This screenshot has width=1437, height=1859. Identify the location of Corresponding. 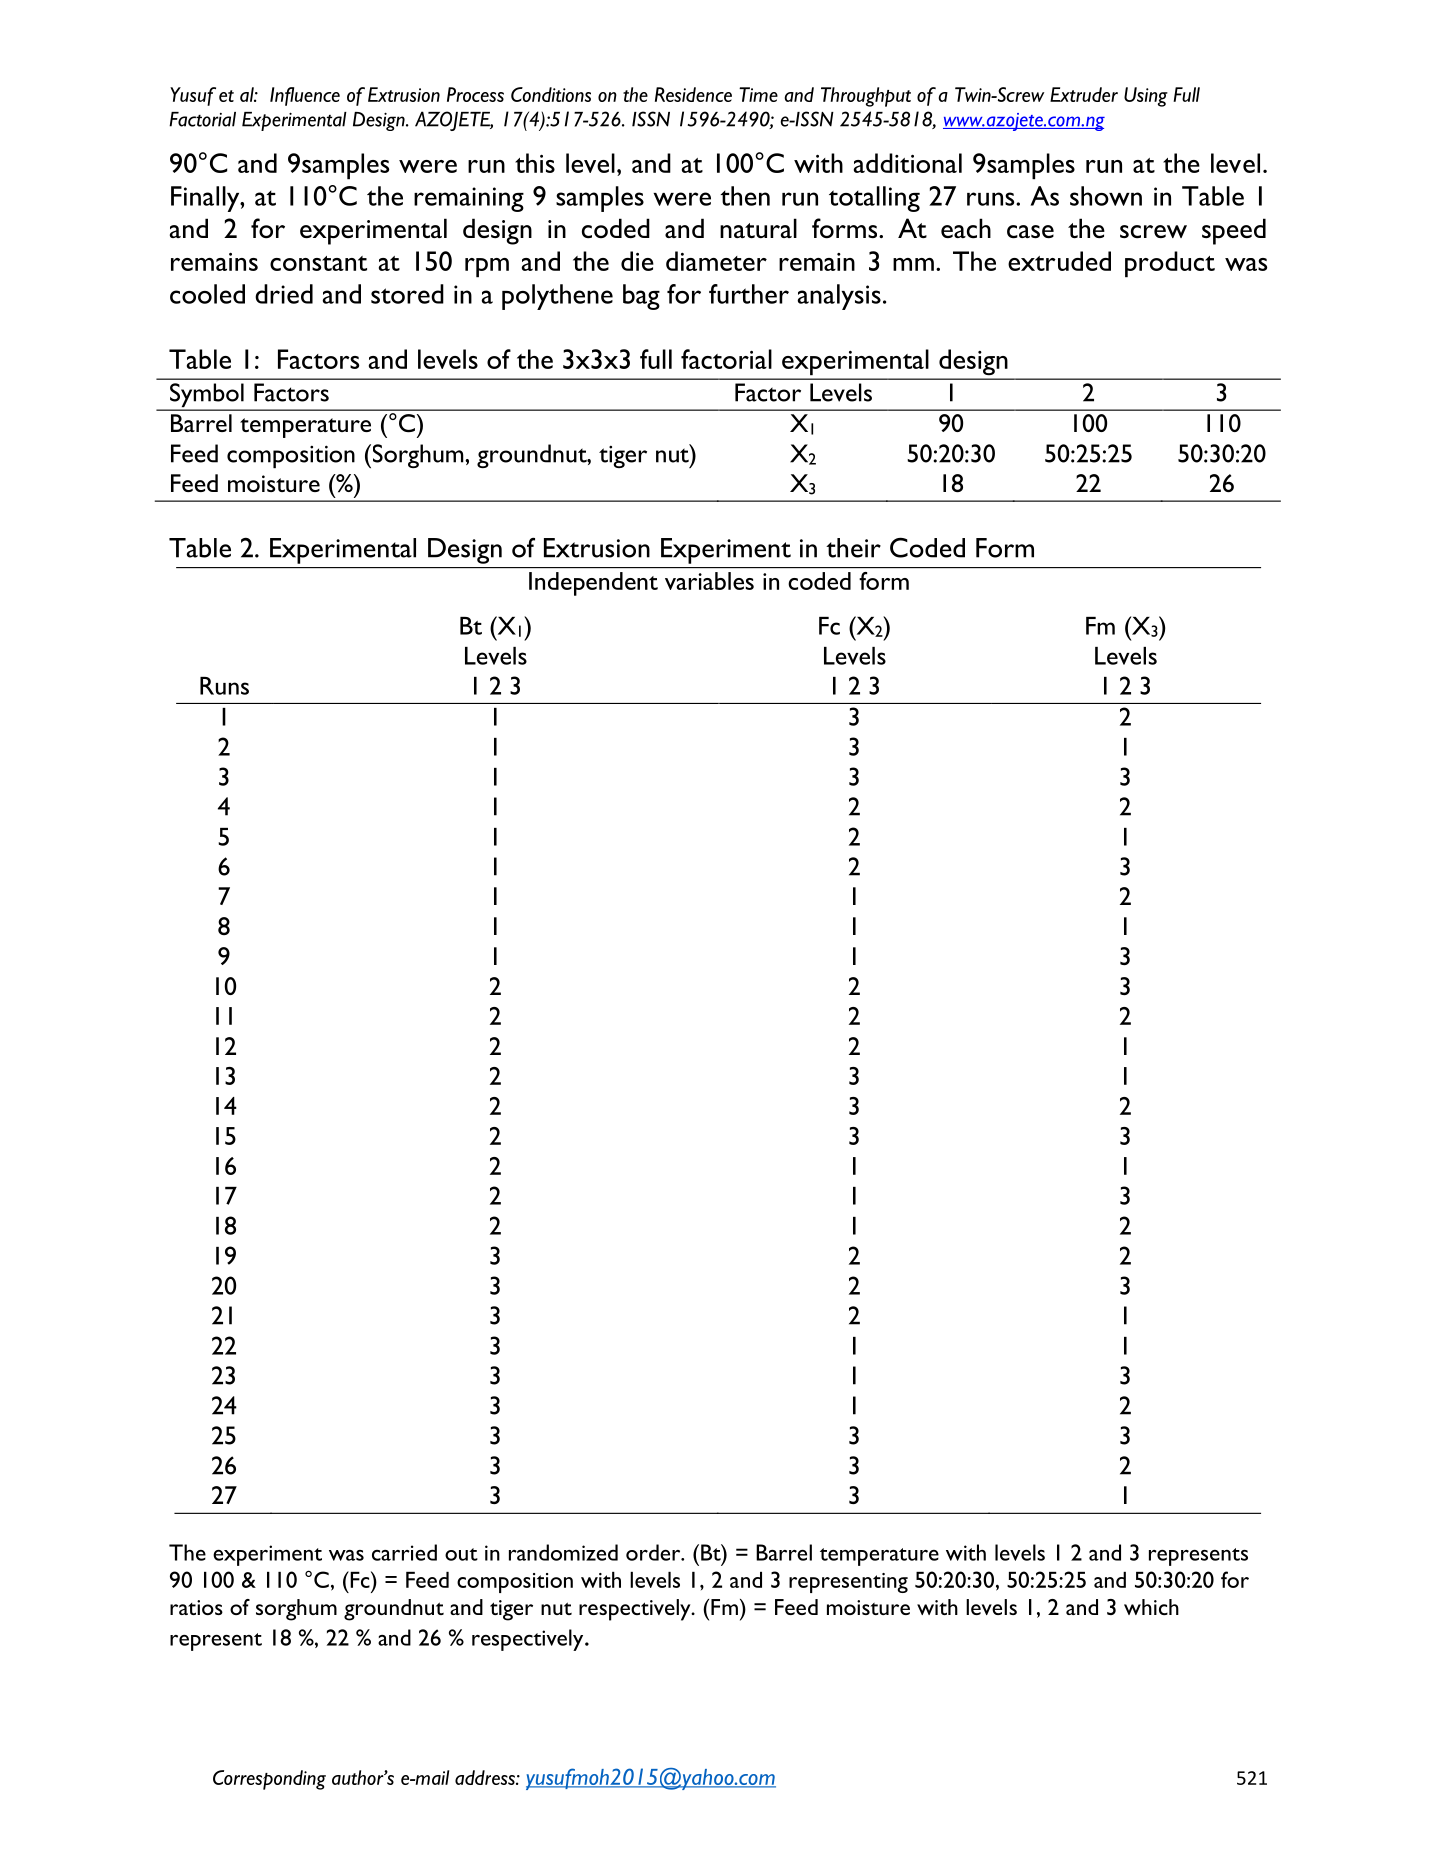
(269, 1780).
